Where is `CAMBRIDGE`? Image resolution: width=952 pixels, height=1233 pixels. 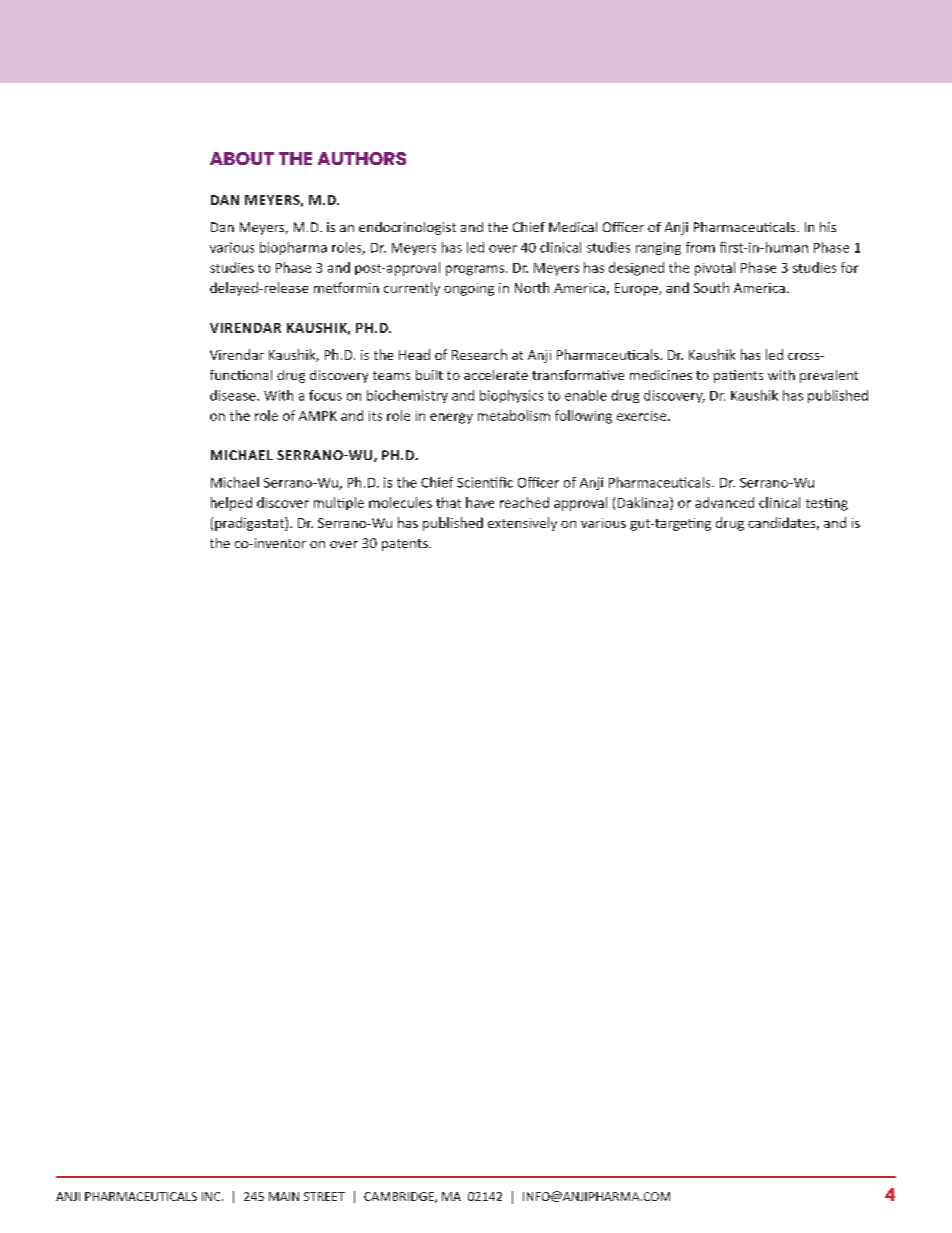
CAMBRIDGE is located at coordinates (400, 1197).
